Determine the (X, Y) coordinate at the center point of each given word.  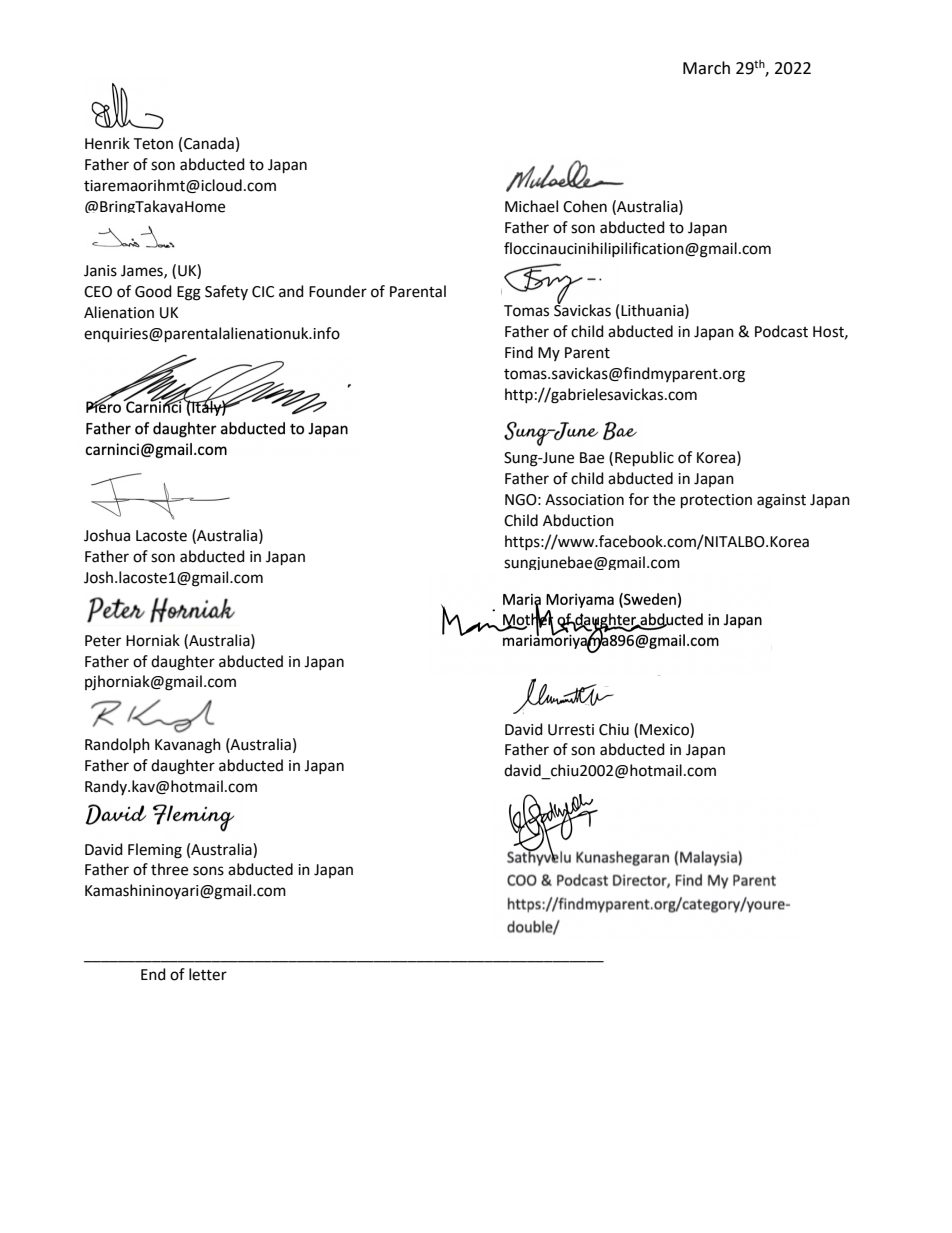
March (706, 68)
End (153, 974)
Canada (209, 143)
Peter (103, 641)
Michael (531, 206)
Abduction (578, 520)
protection (716, 501)
